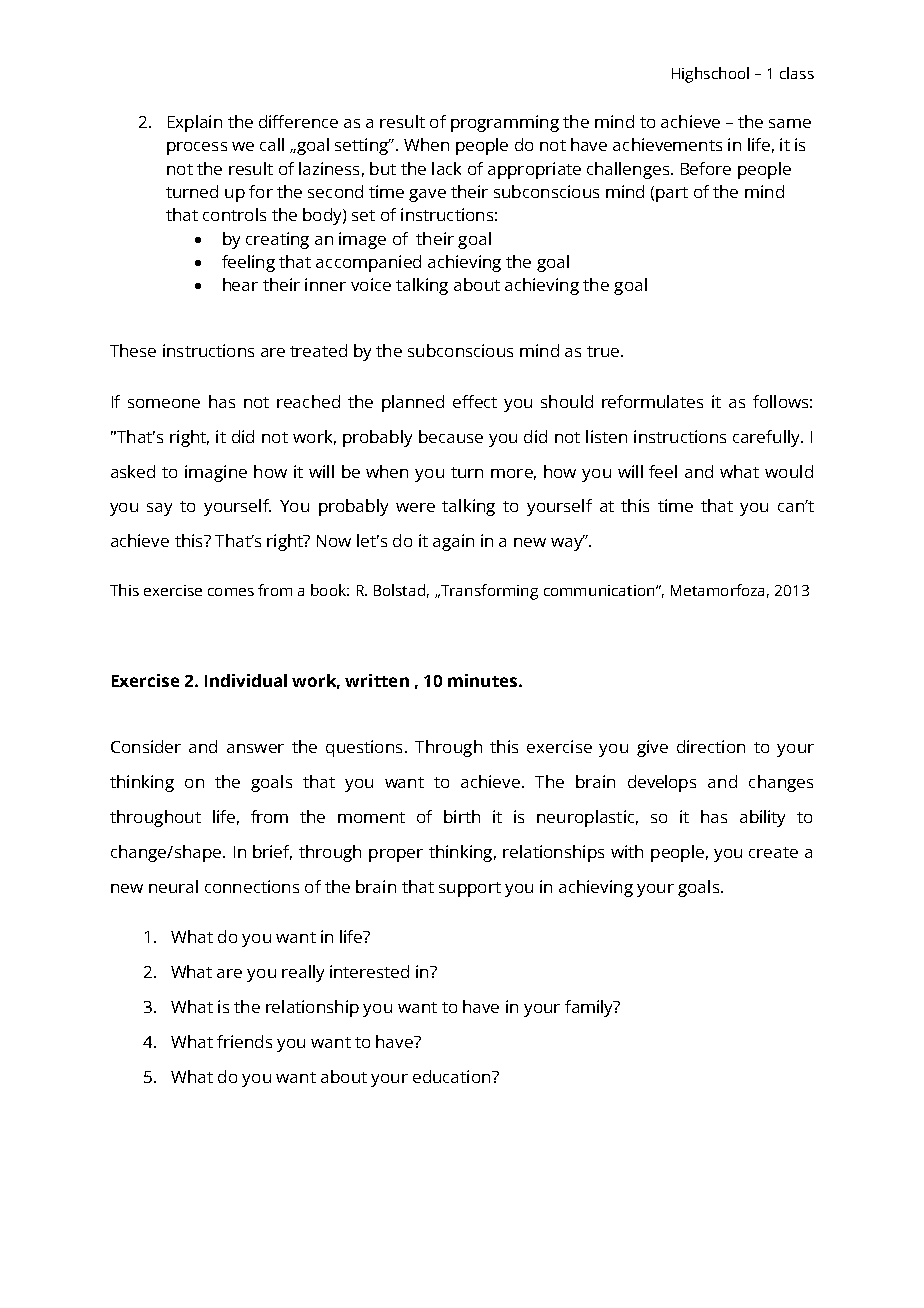 The width and height of the image is (924, 1308). What do you see at coordinates (231, 592) in the image?
I see `comes` at bounding box center [231, 592].
